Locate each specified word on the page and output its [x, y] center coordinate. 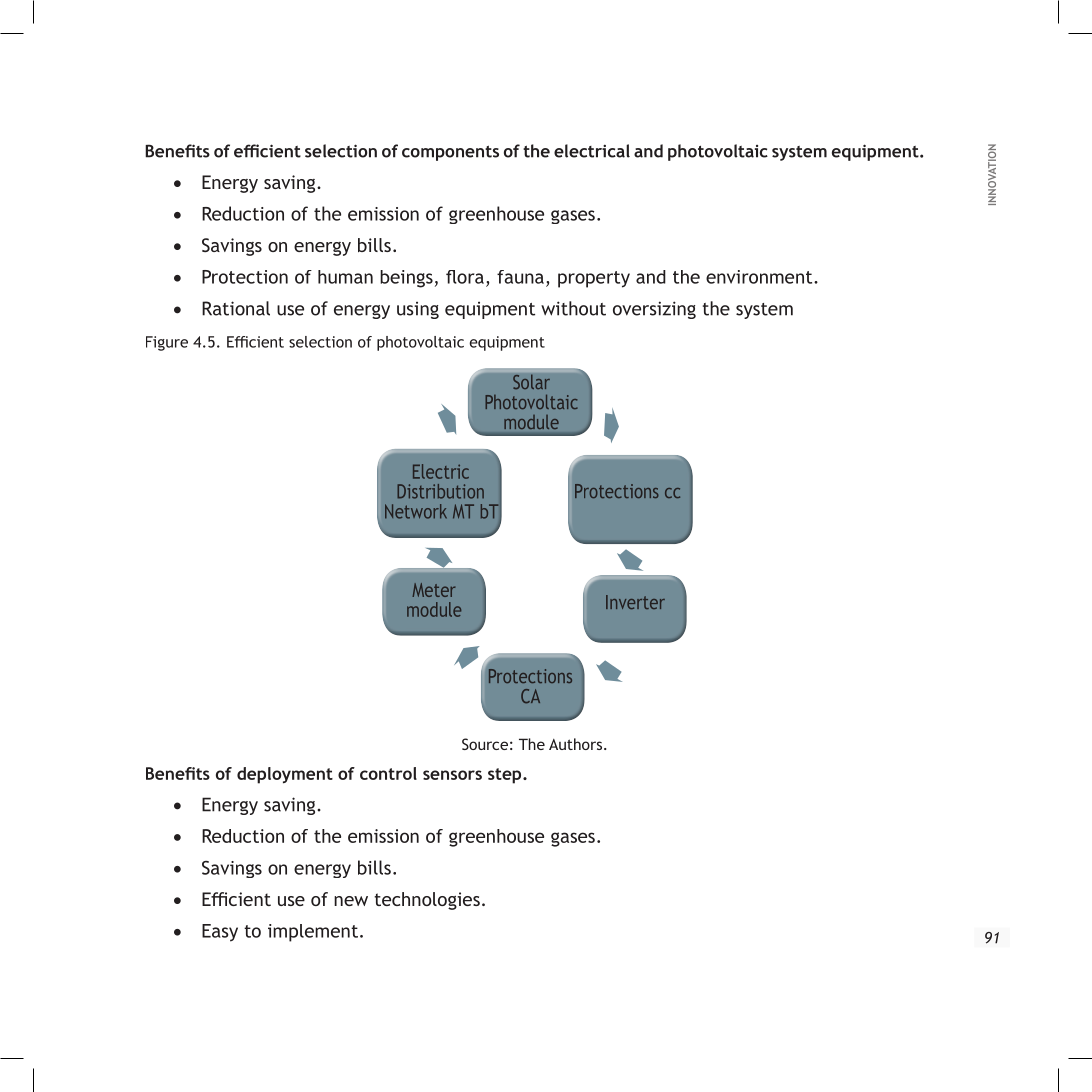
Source [485, 744]
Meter [434, 590]
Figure [167, 343]
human [345, 277]
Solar [531, 382]
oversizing [654, 310]
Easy [220, 933]
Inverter [635, 602]
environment [760, 277]
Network [416, 511]
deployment [285, 775]
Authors [577, 744]
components [450, 153]
